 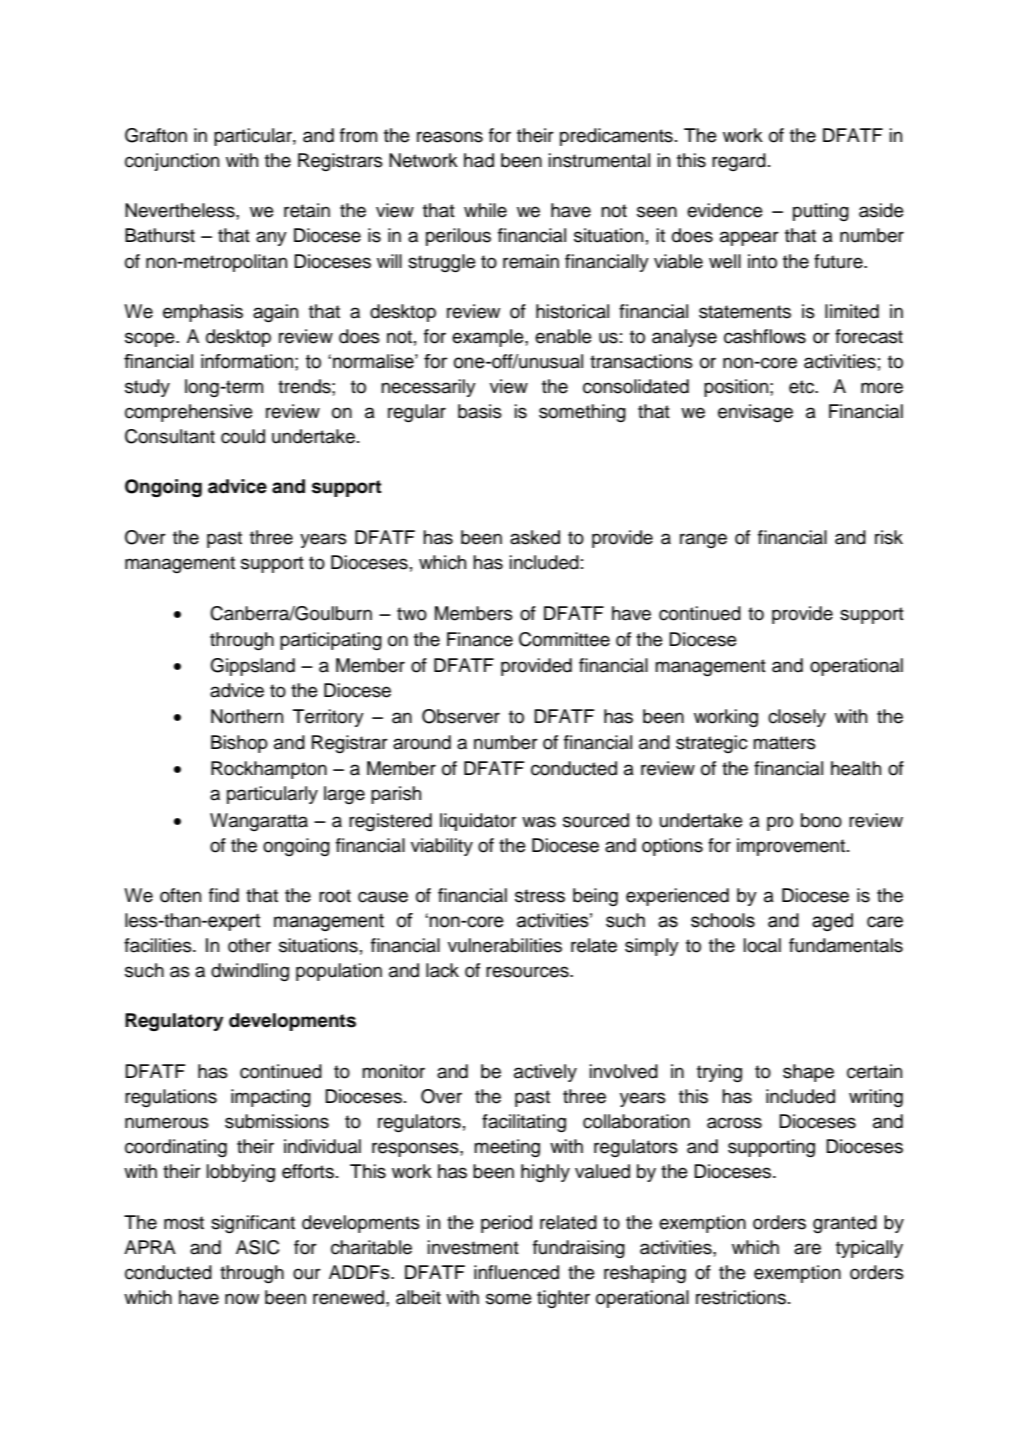 I want to click on Northern, so click(x=247, y=716).
